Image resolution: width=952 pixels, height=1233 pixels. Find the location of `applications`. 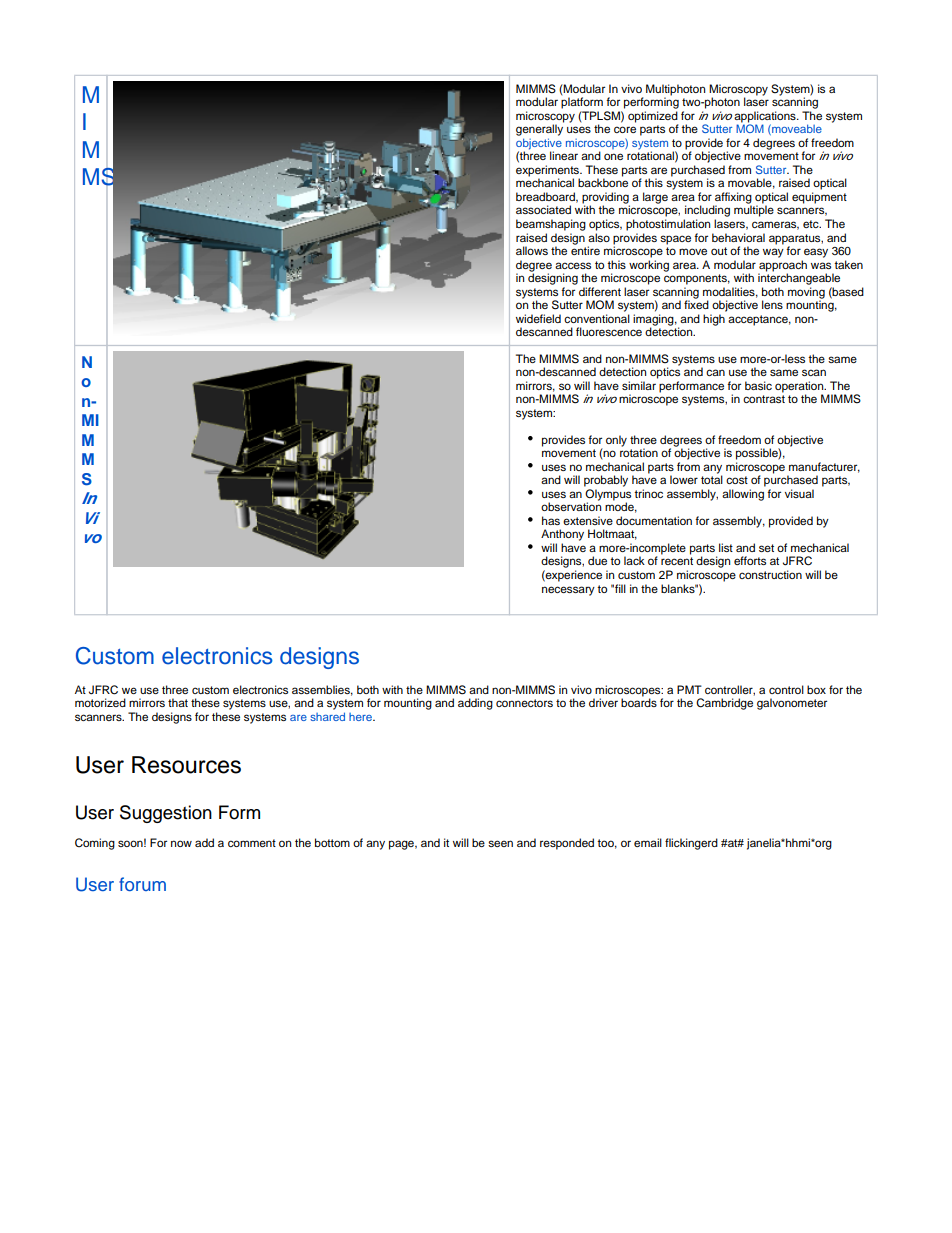

applications is located at coordinates (766, 118).
